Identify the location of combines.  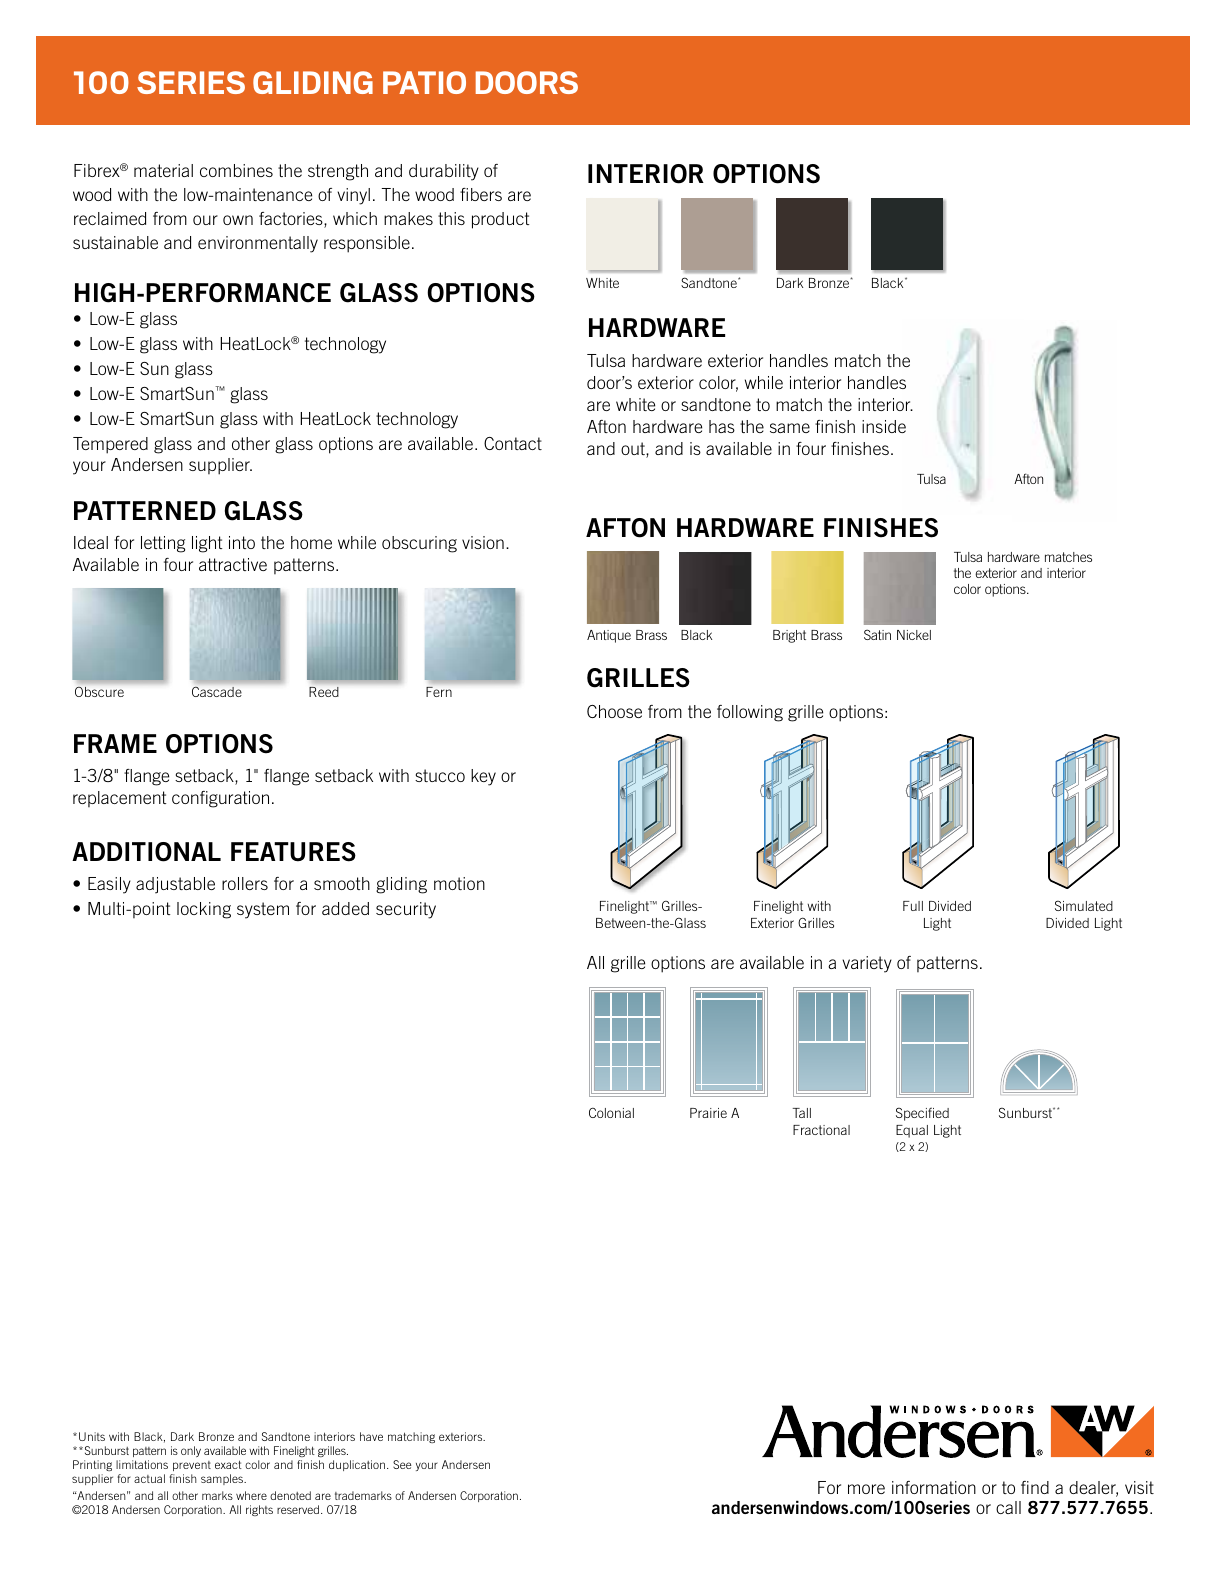
(236, 170).
